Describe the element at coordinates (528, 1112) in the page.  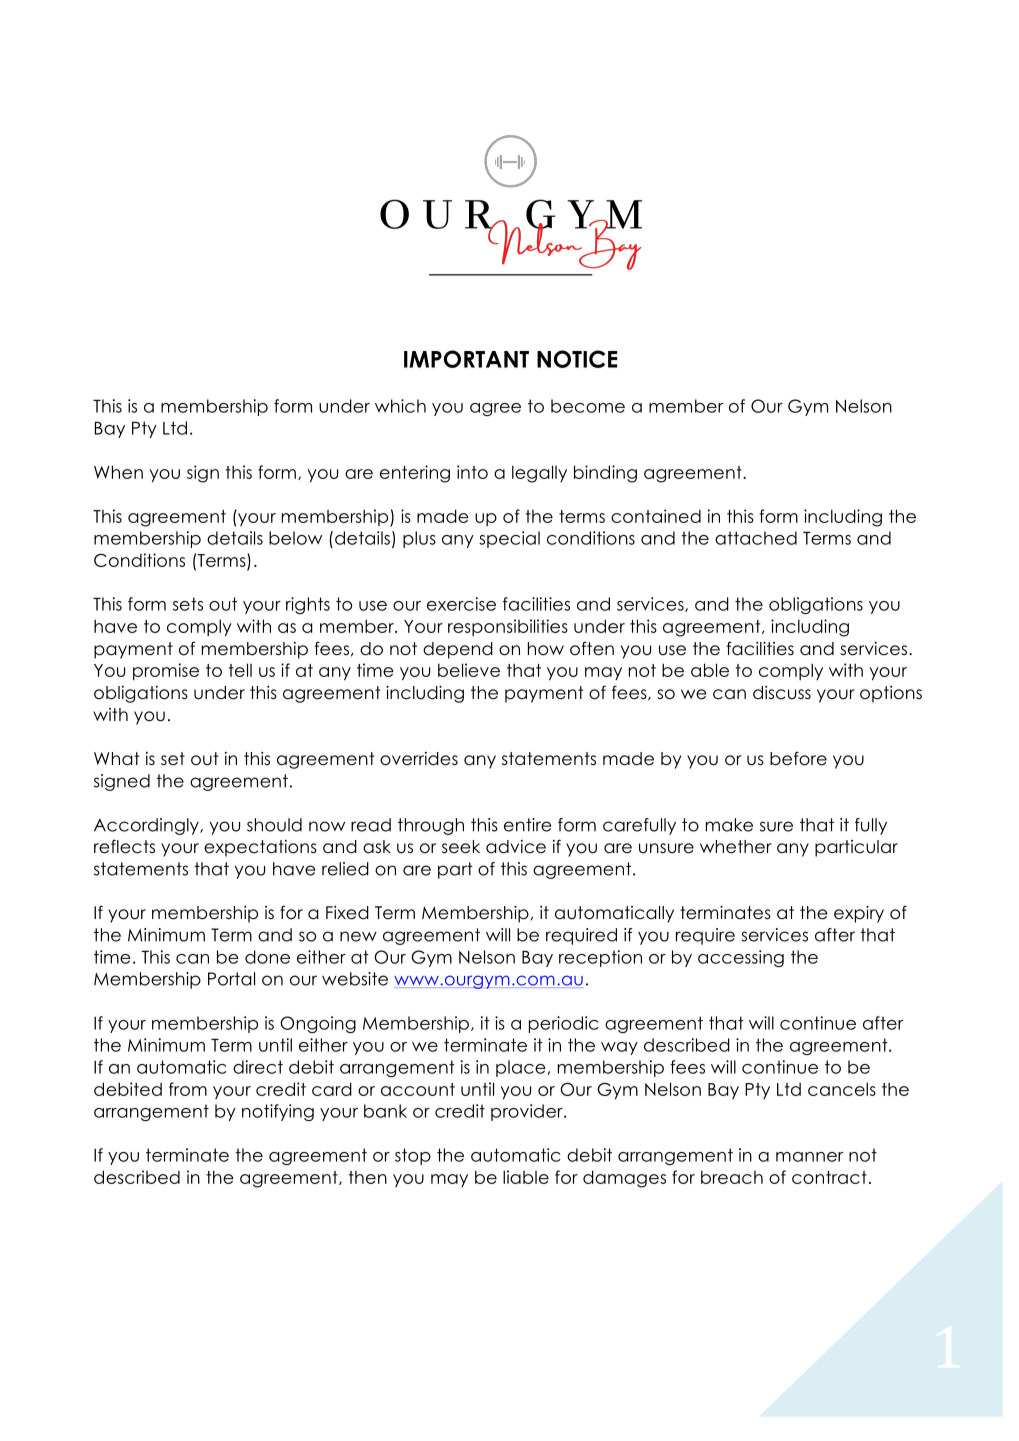
I see `provider` at that location.
